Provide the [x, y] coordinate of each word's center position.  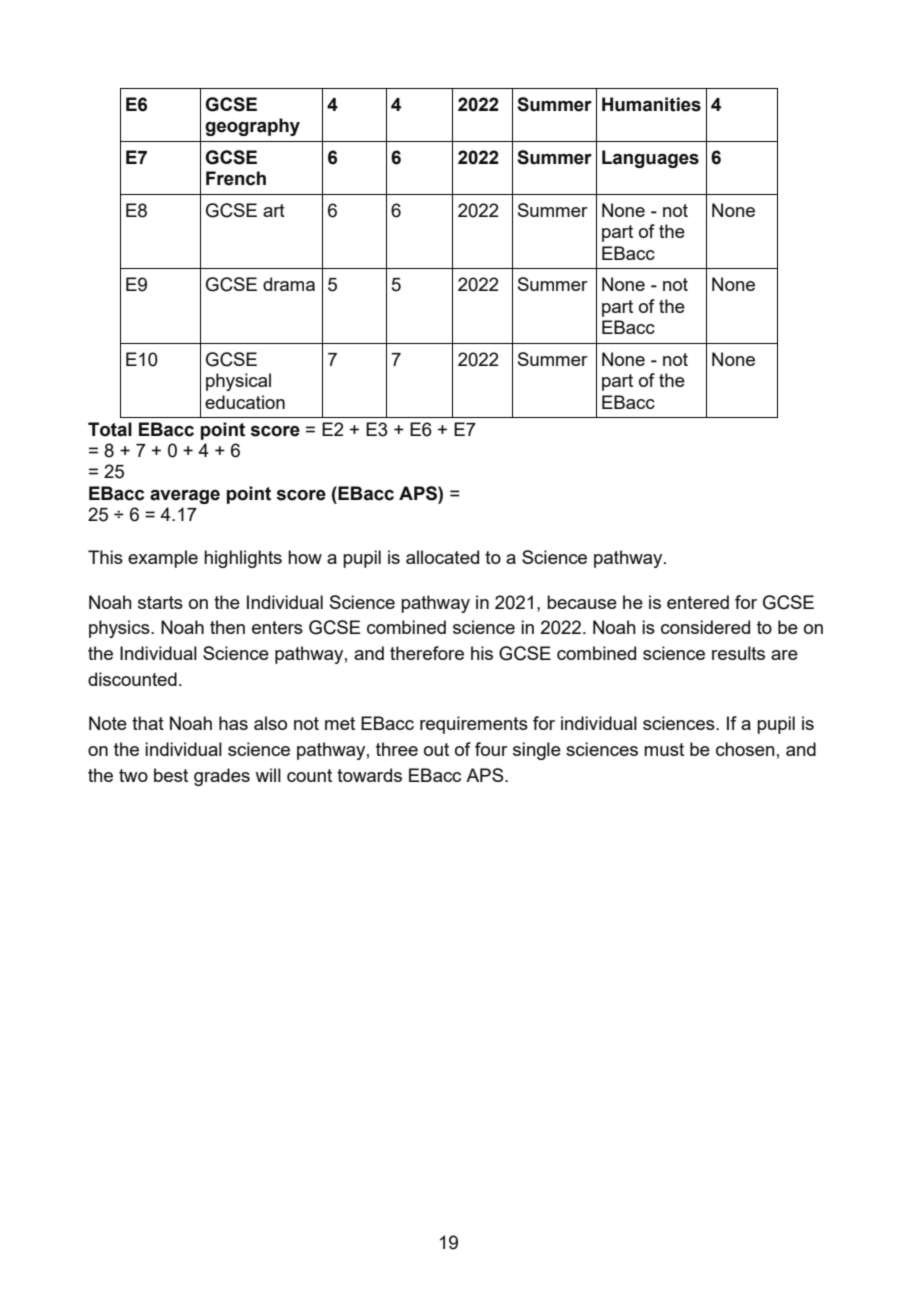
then [227, 627]
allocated [442, 557]
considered [705, 627]
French [236, 178]
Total [110, 429]
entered [698, 602]
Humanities [651, 104]
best [171, 775]
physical [238, 382]
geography [252, 127]
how [305, 557]
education [245, 402]
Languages [650, 159]
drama [289, 284]
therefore [427, 653]
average [185, 496]
